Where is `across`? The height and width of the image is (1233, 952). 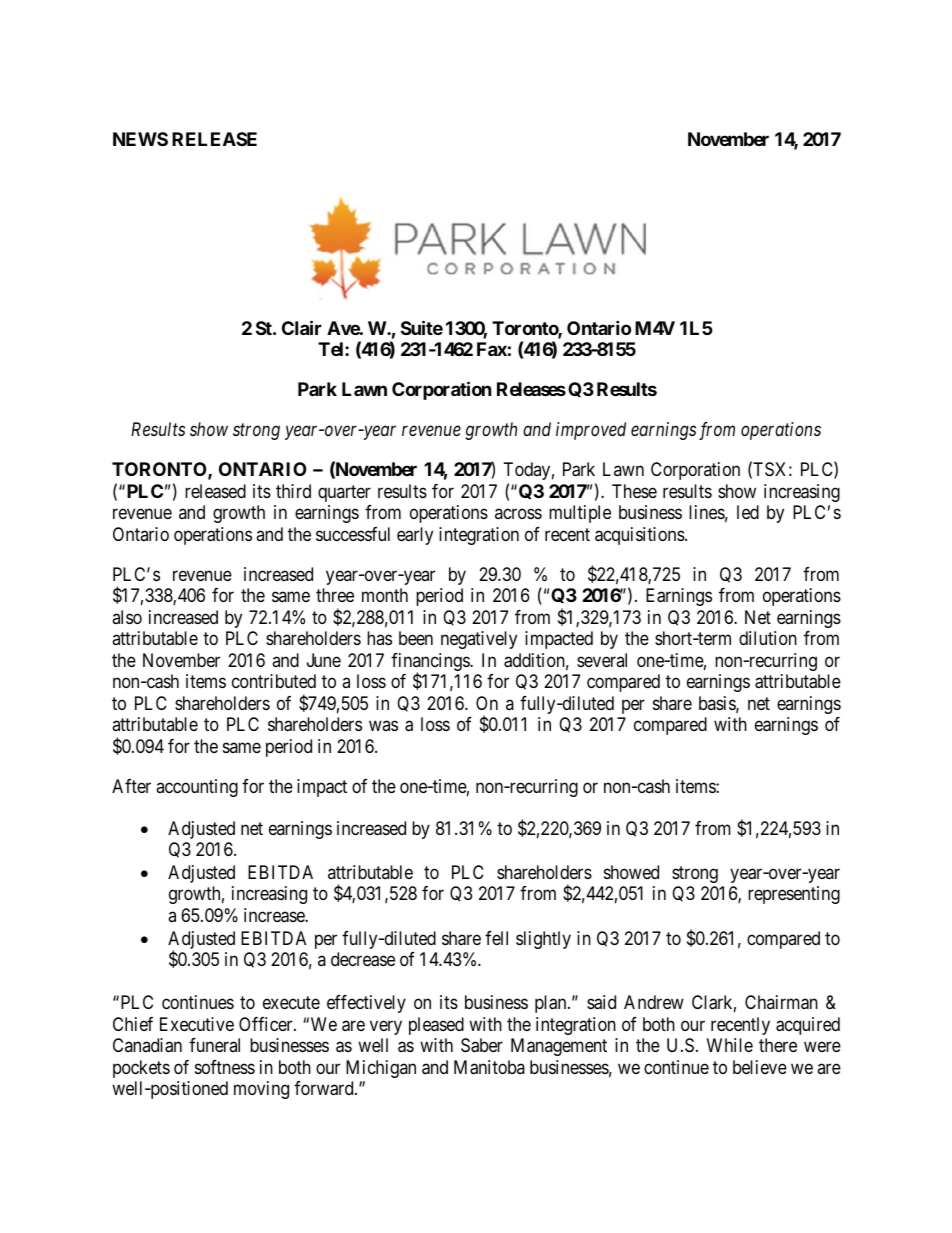
across is located at coordinates (518, 514).
